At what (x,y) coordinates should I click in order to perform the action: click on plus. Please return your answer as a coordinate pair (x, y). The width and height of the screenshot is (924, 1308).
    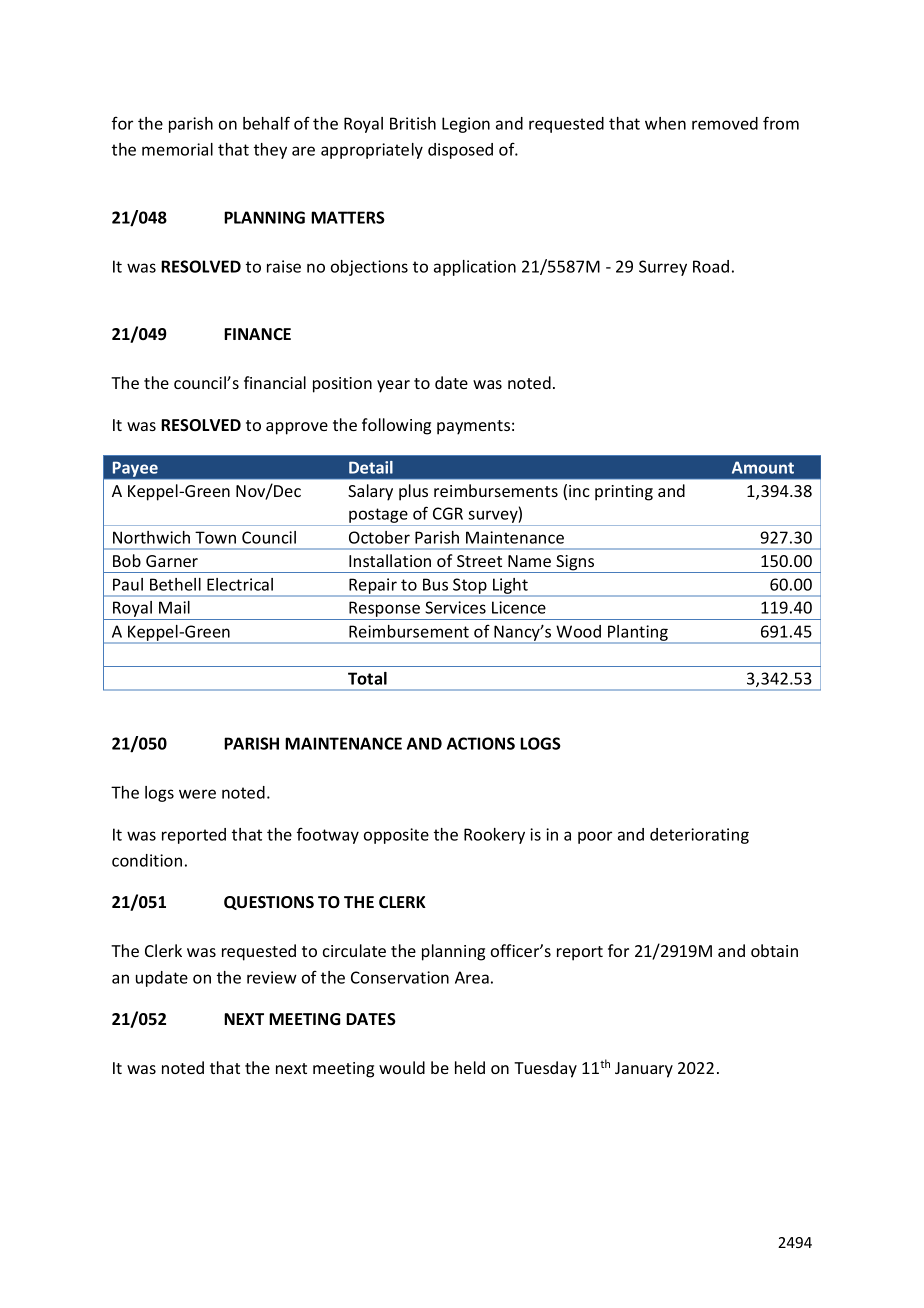
    Looking at the image, I should click on (413, 492).
